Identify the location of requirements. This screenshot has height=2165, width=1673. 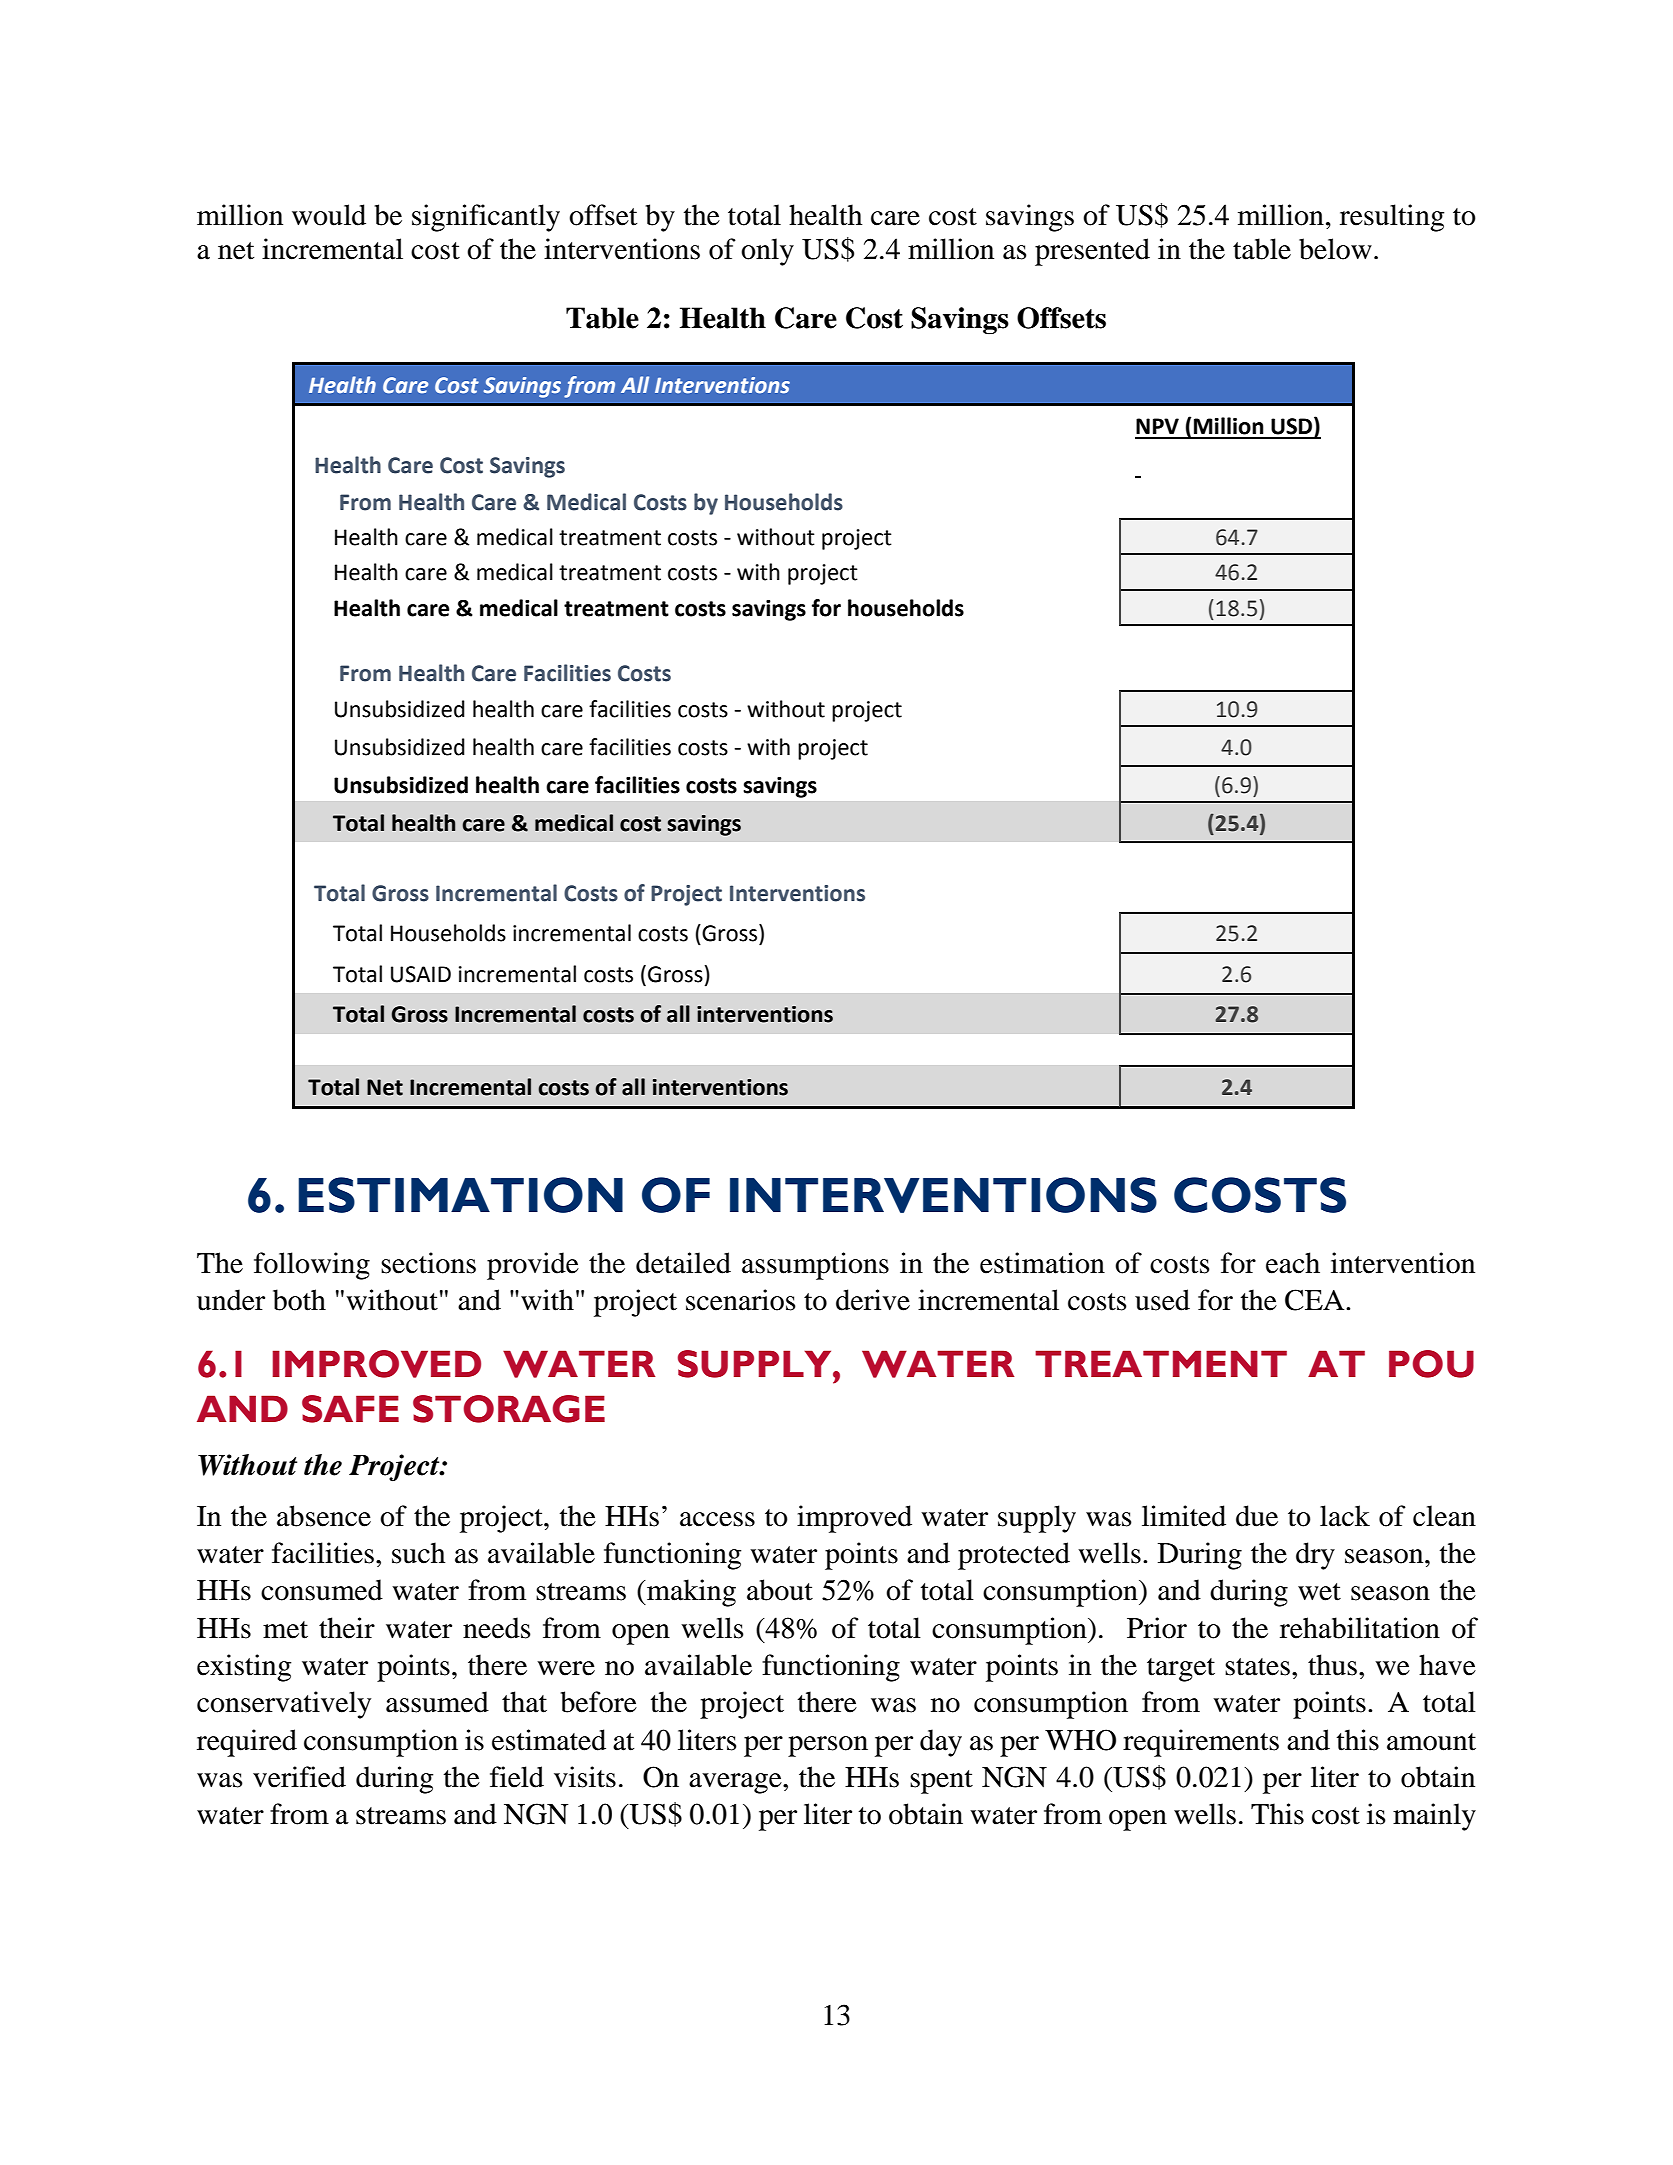
(1201, 1743).
